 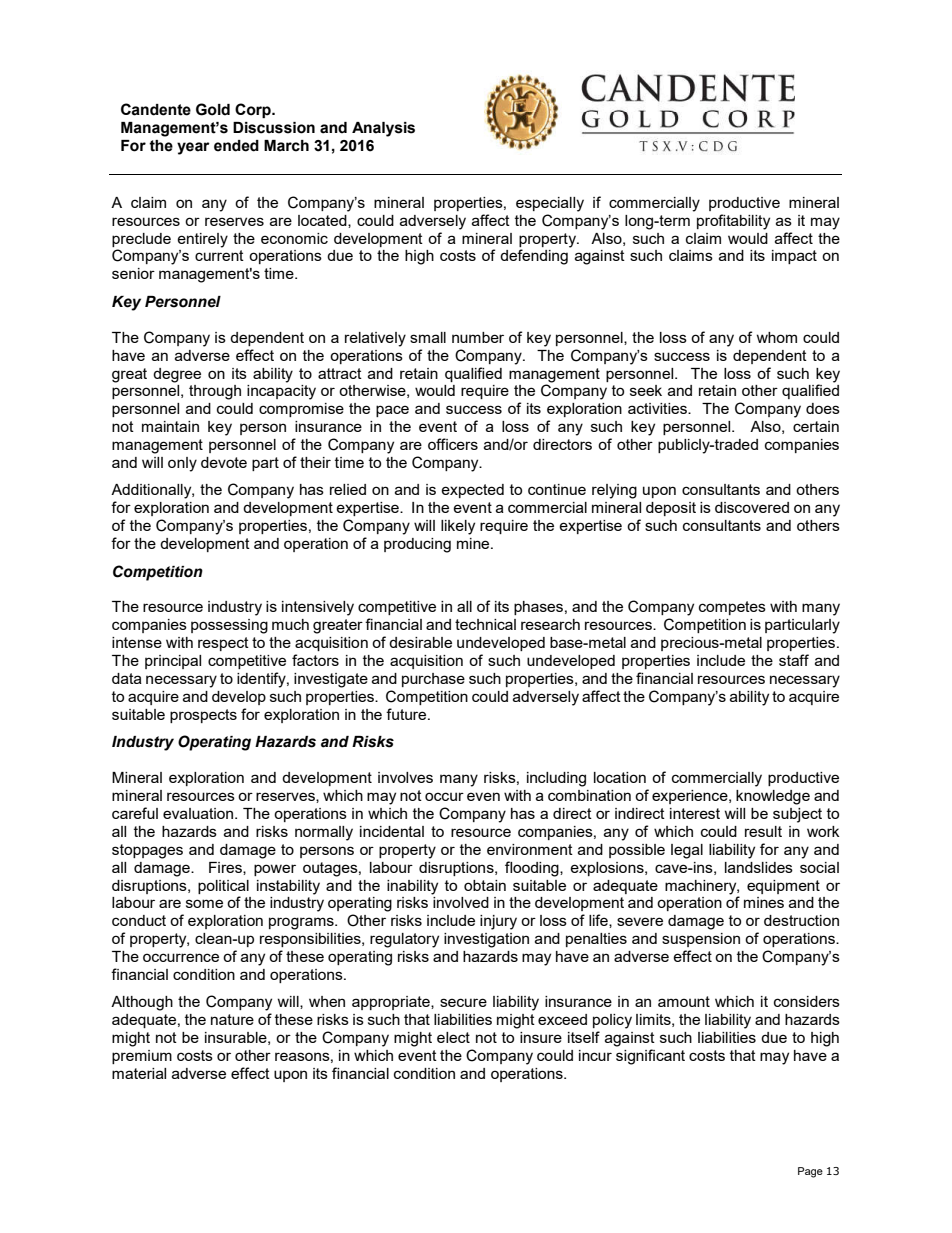 I want to click on year, so click(x=193, y=148).
